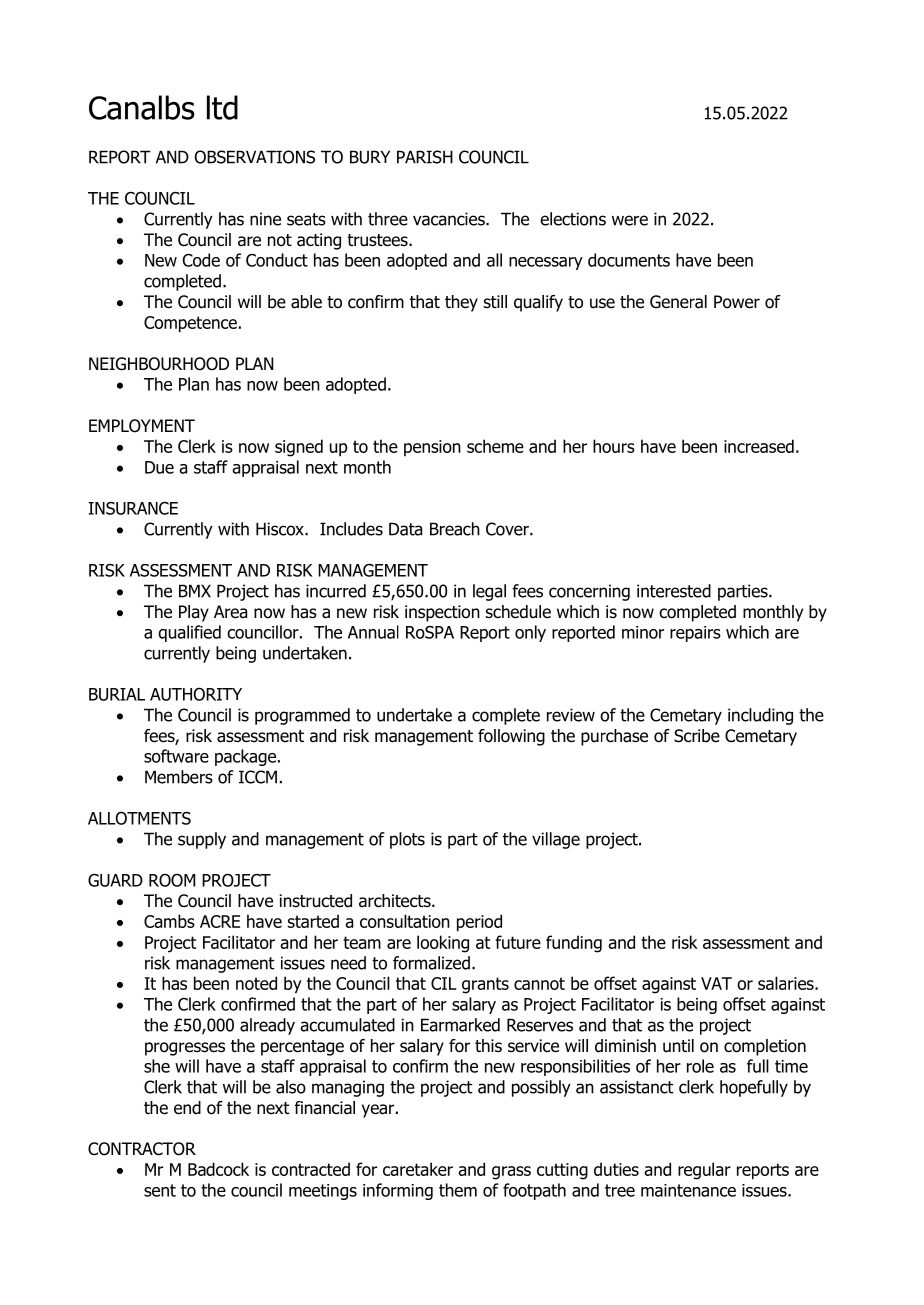 Image resolution: width=924 pixels, height=1305 pixels. I want to click on Due, so click(159, 467).
